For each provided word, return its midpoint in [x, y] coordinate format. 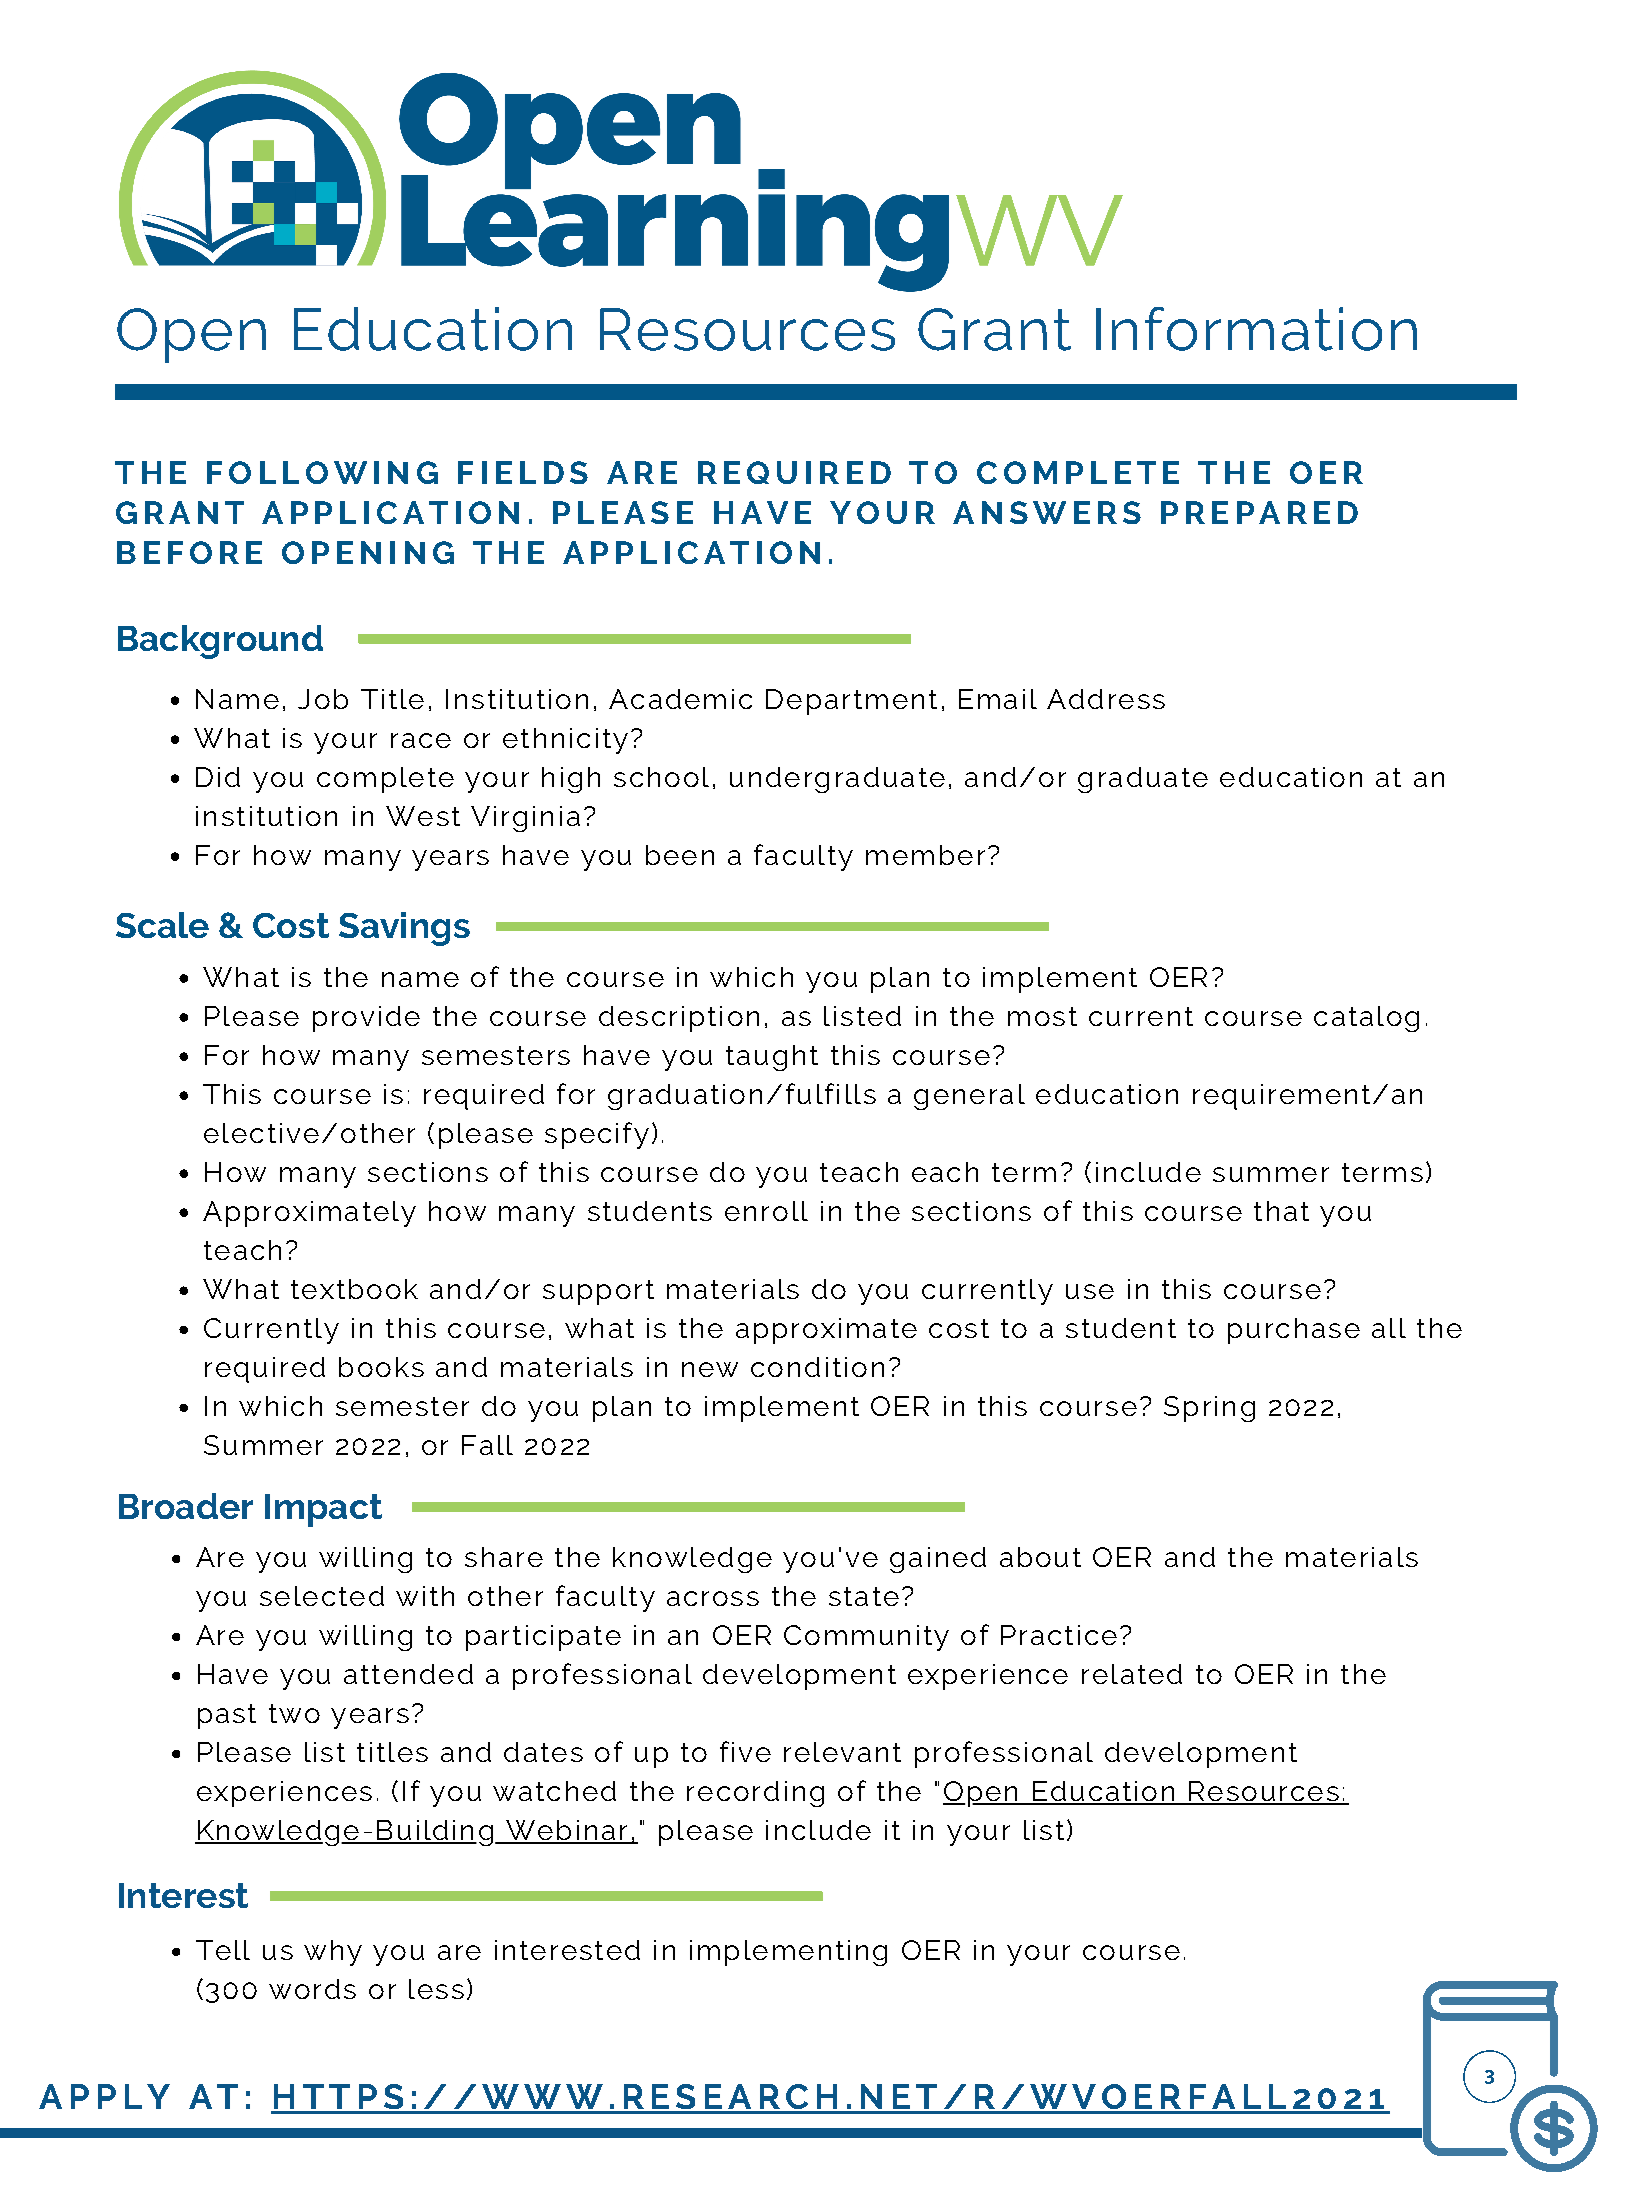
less [436, 1989]
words [312, 1989]
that [1281, 1211]
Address [1106, 699]
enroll [766, 1211]
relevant [842, 1752]
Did [218, 777]
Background [220, 642]
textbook [354, 1289]
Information [1256, 329]
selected [322, 1596]
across [713, 1598]
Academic [680, 699]
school [661, 777]
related [1132, 1674]
